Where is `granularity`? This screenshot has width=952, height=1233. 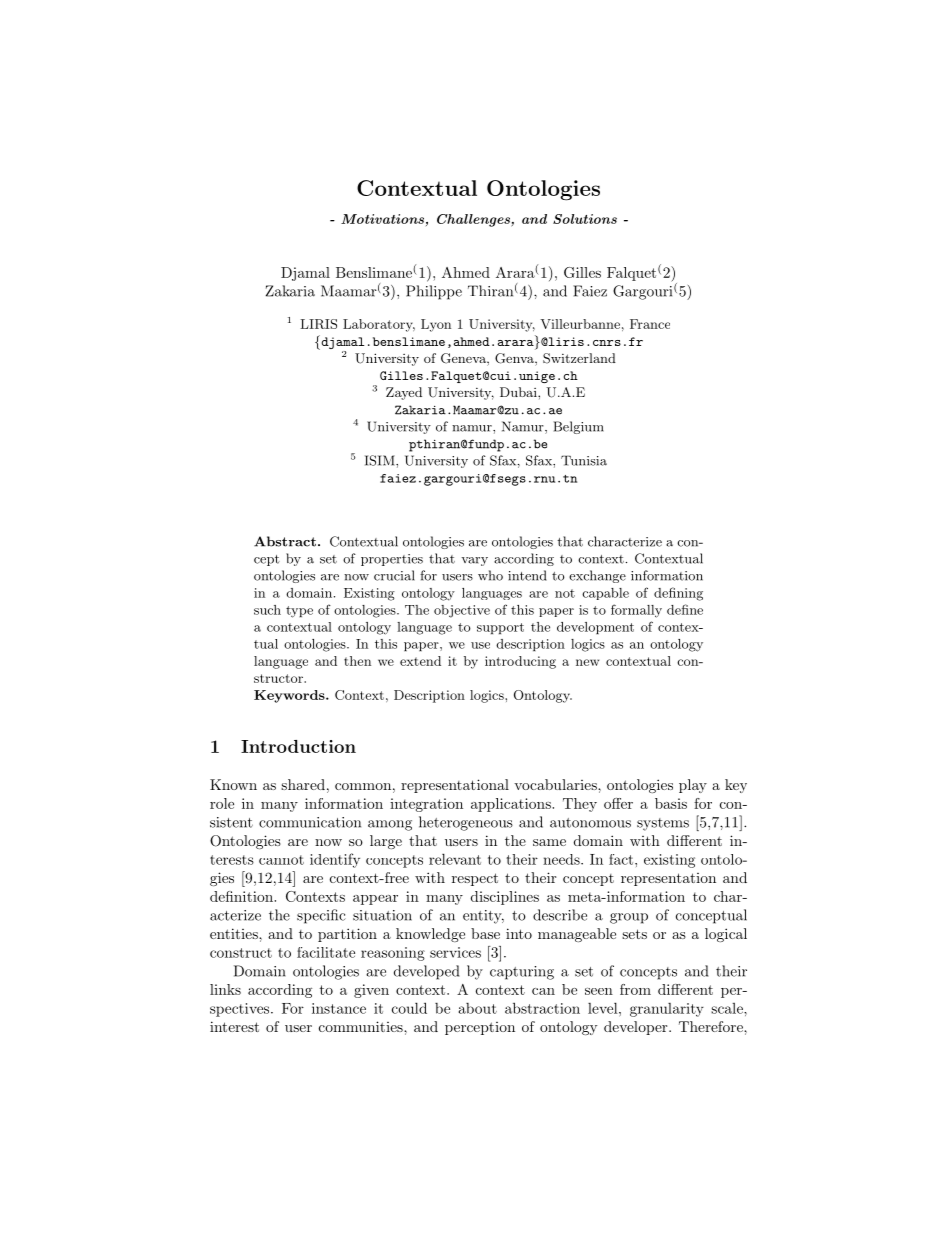
granularity is located at coordinates (667, 1010).
